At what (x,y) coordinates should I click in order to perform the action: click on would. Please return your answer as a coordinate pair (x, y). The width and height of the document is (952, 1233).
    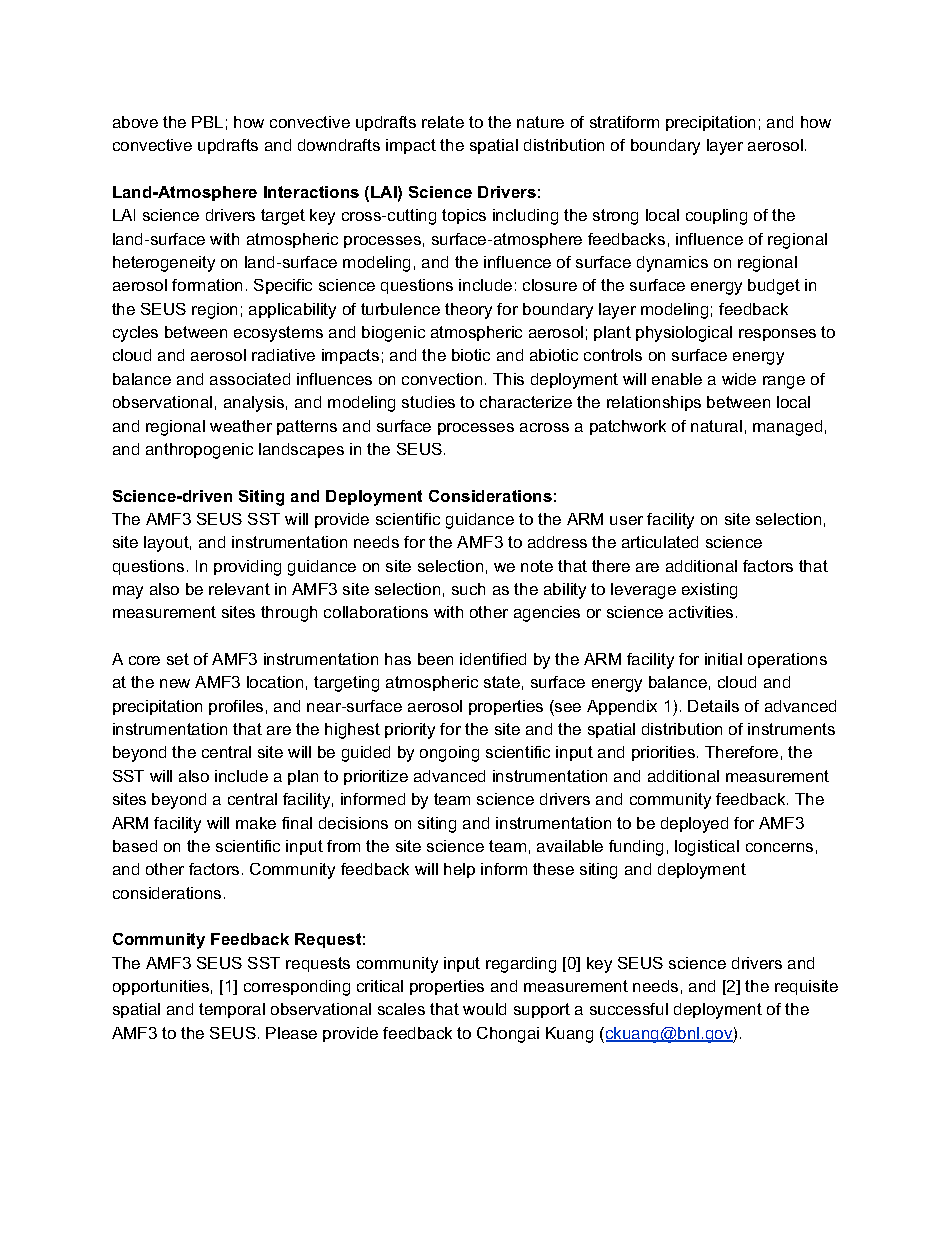
    Looking at the image, I should click on (484, 1009).
